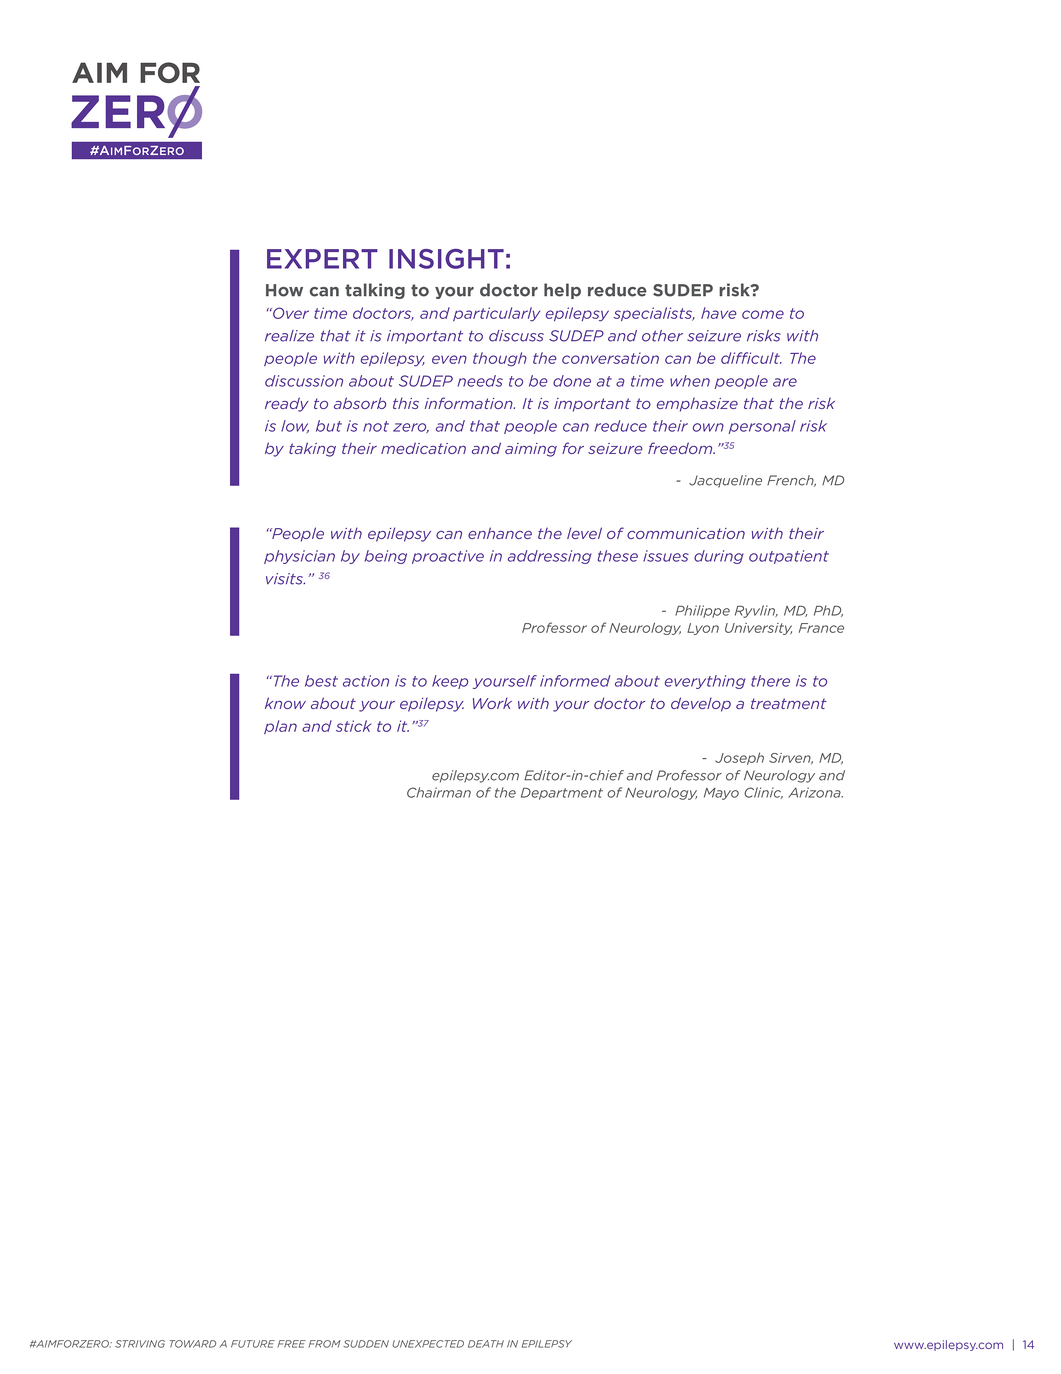  Describe the element at coordinates (439, 792) in the screenshot. I see `Chairman` at that location.
